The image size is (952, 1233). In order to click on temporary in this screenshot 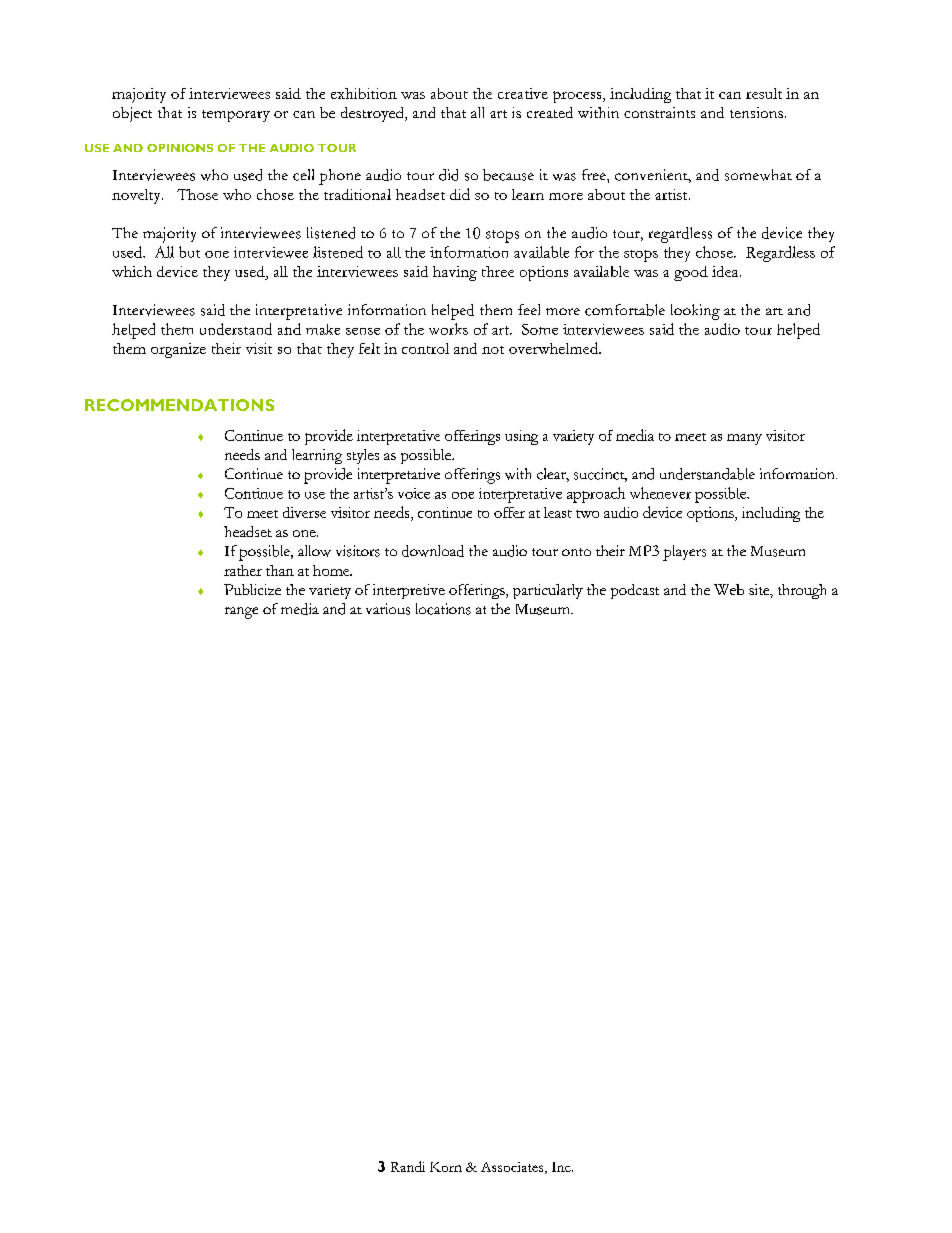, I will do `click(236, 116)`.
